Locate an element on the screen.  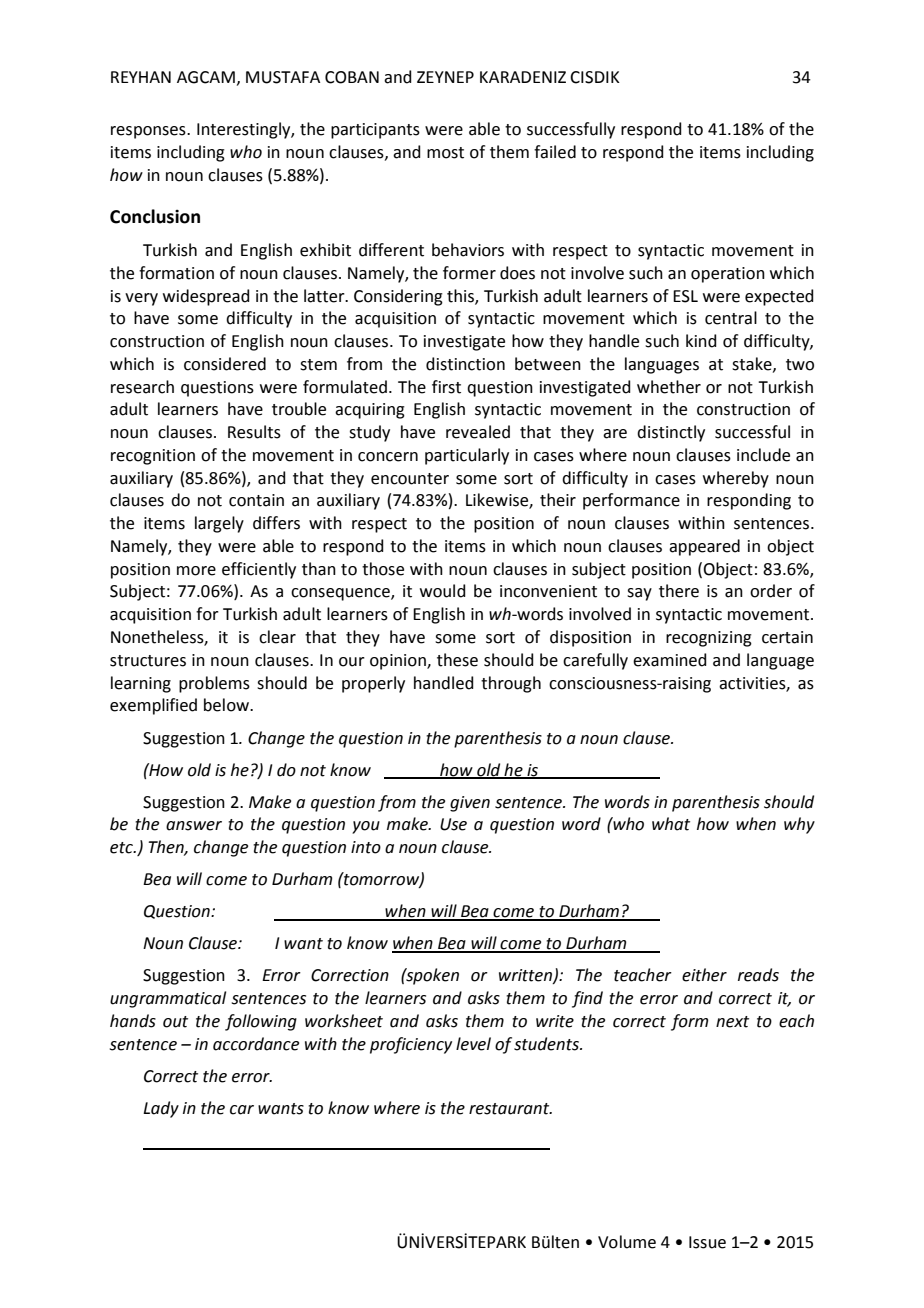
failed is located at coordinates (555, 152).
